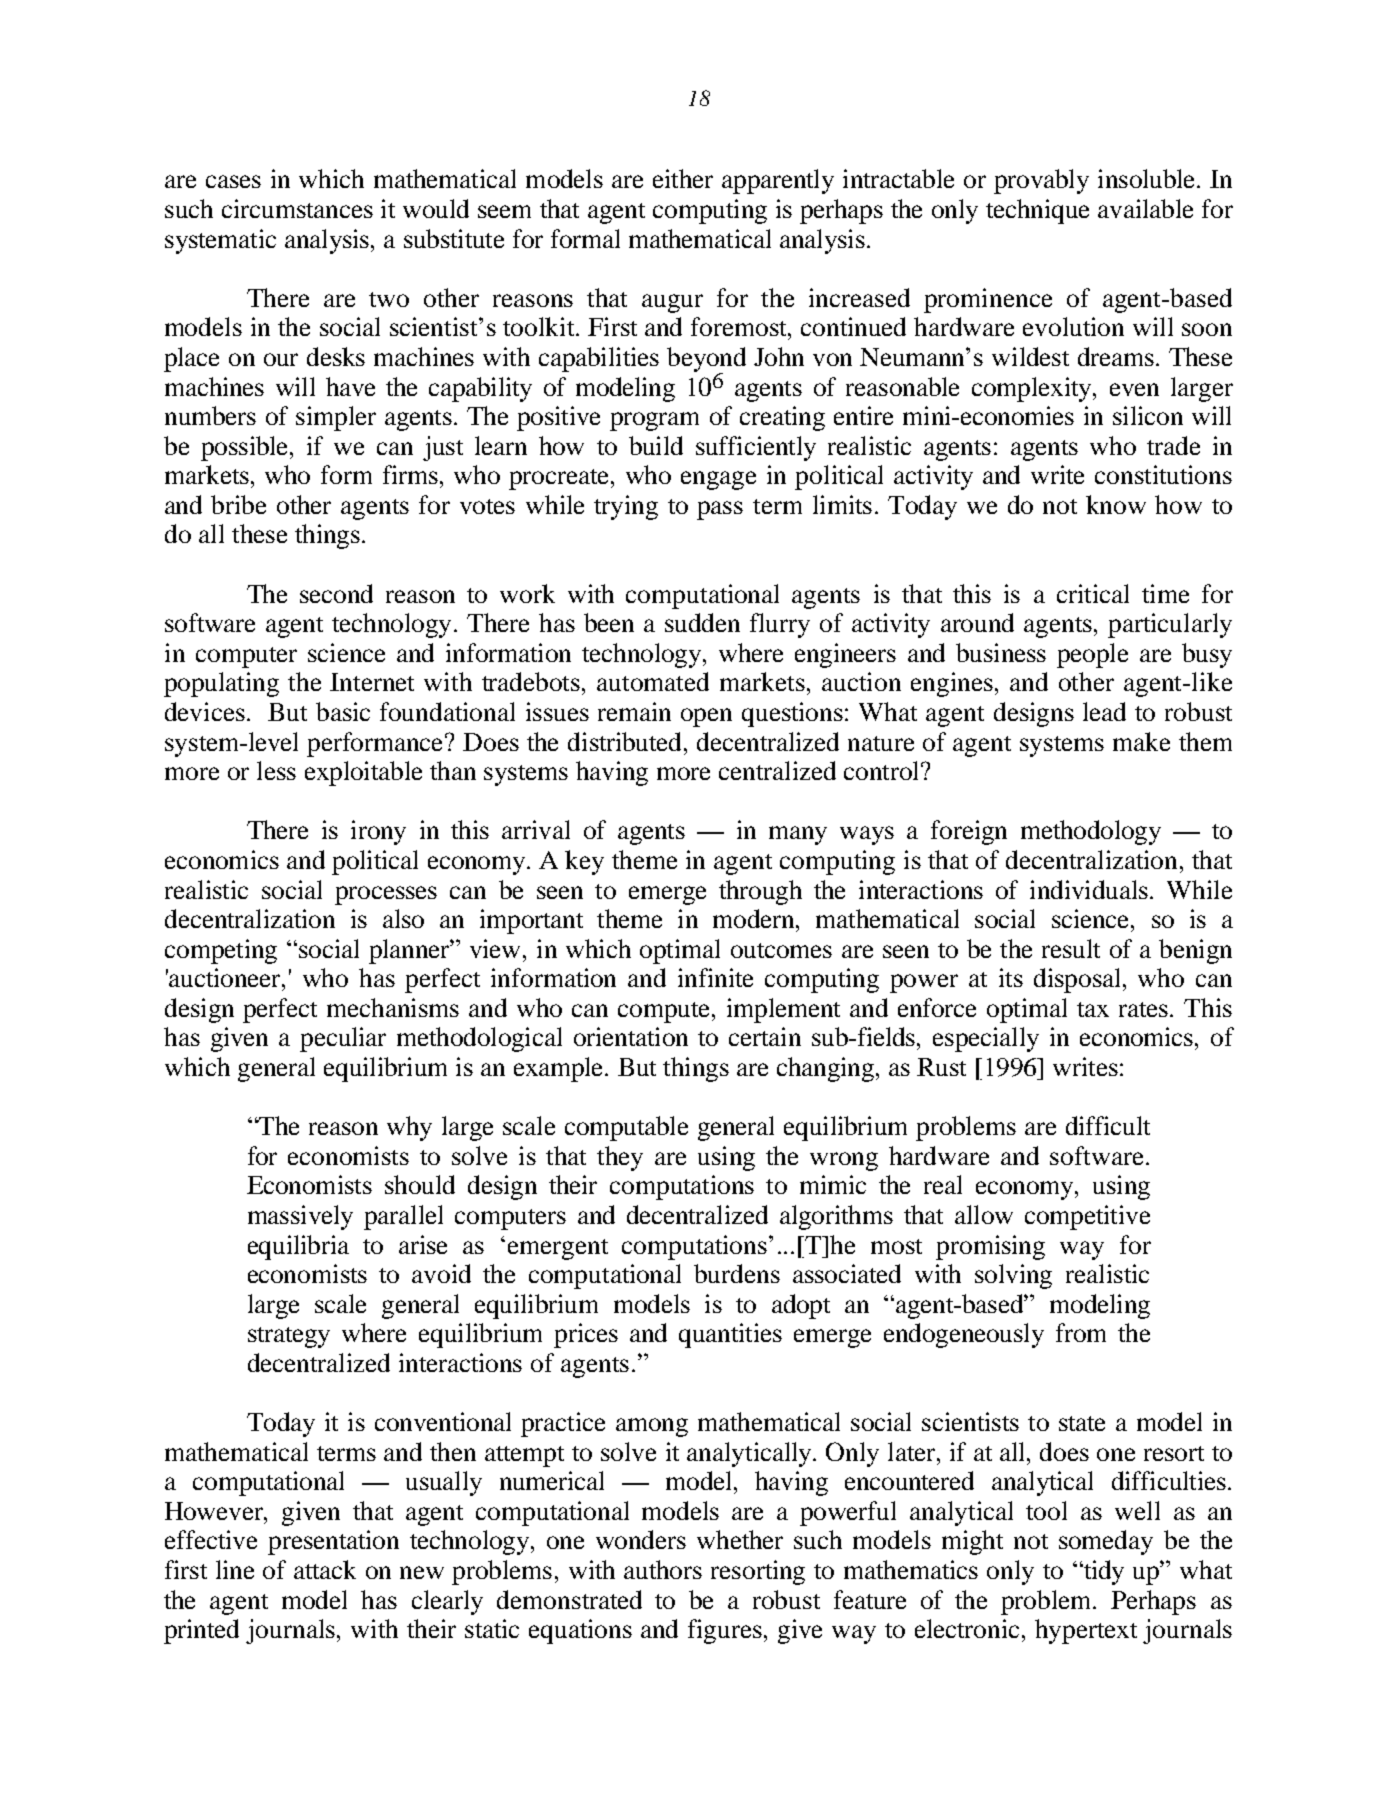  Describe the element at coordinates (1089, 889) in the document. I see `individuals` at that location.
